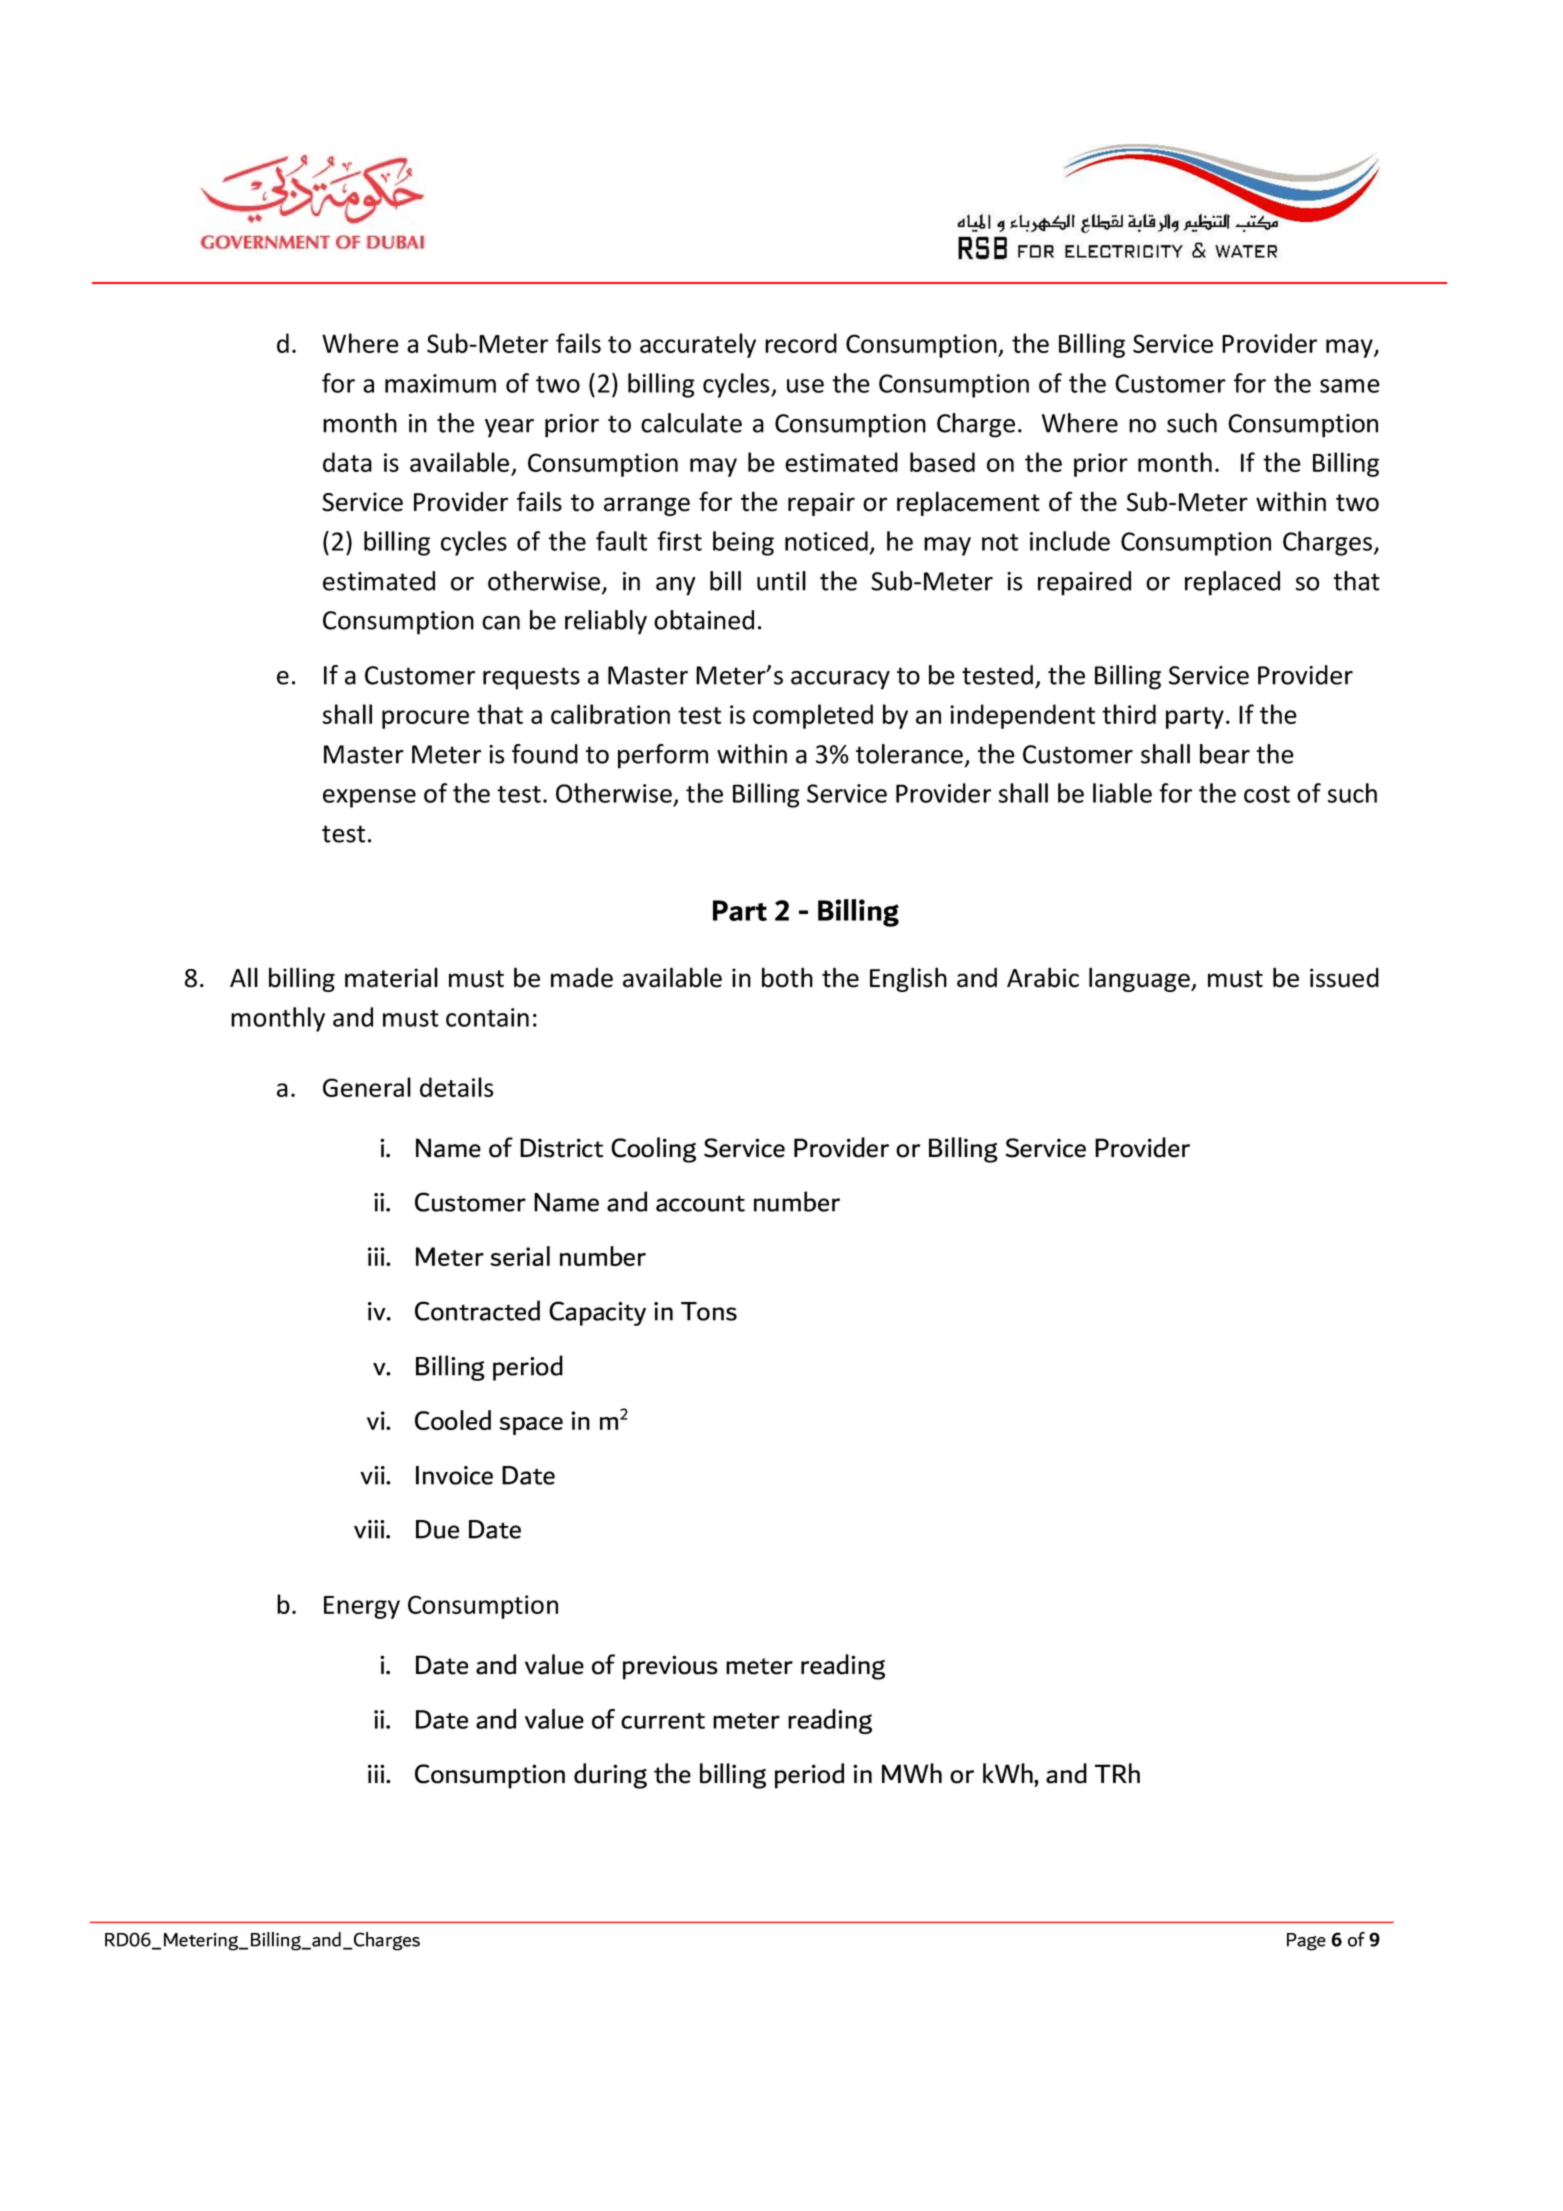  I want to click on both, so click(787, 977).
